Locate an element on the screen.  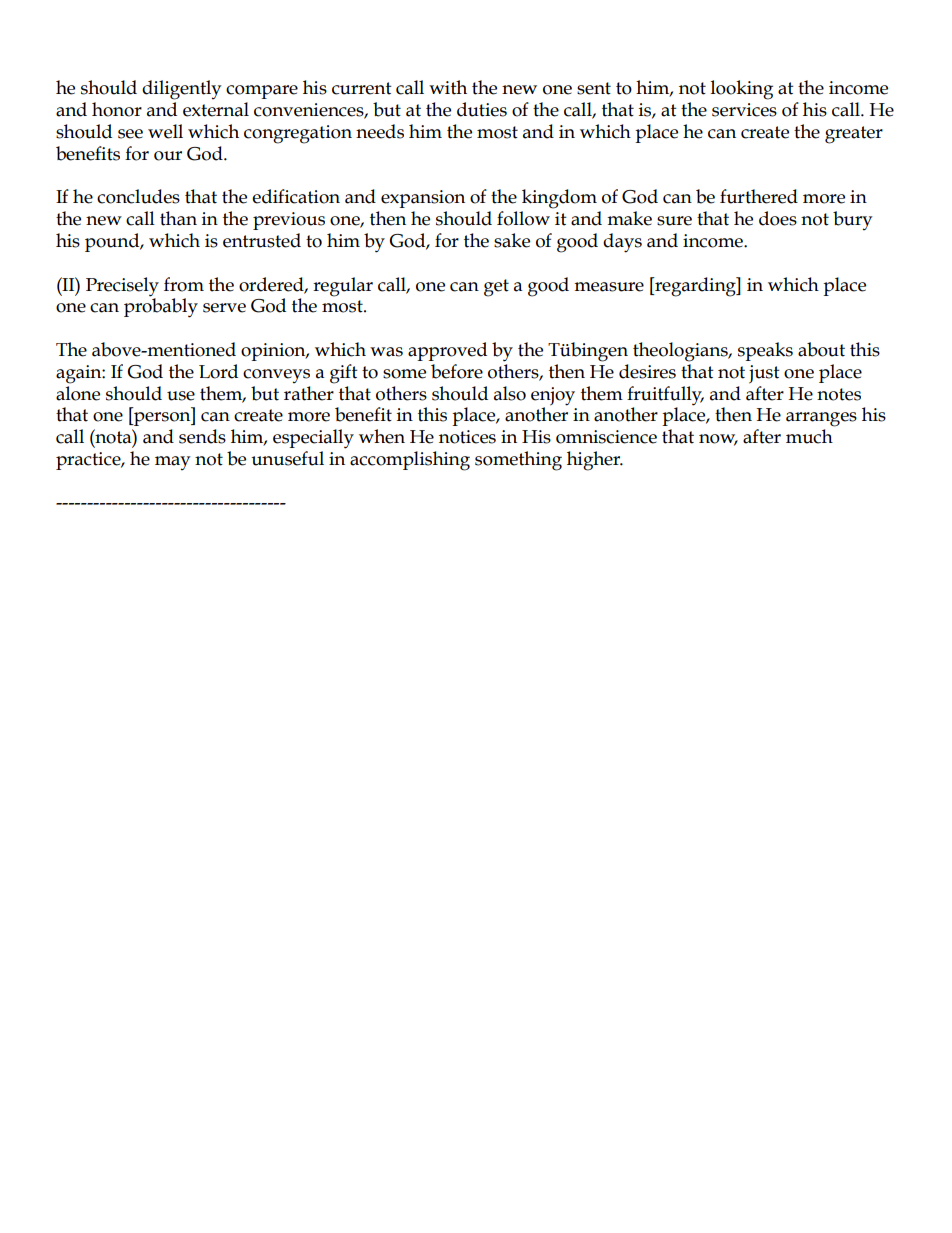
does is located at coordinates (778, 218).
